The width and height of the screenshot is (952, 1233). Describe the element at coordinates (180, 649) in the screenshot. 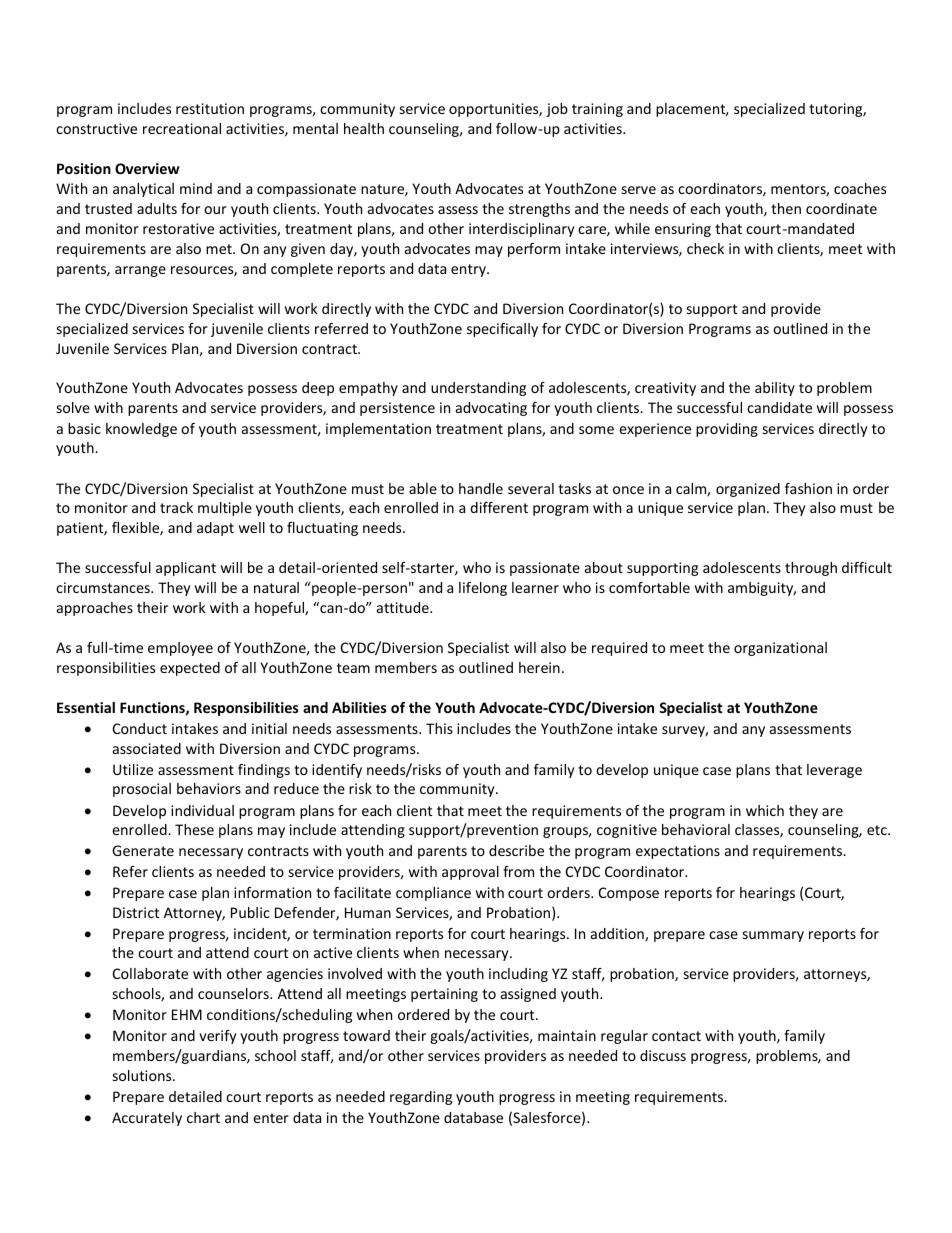

I see `employee` at that location.
